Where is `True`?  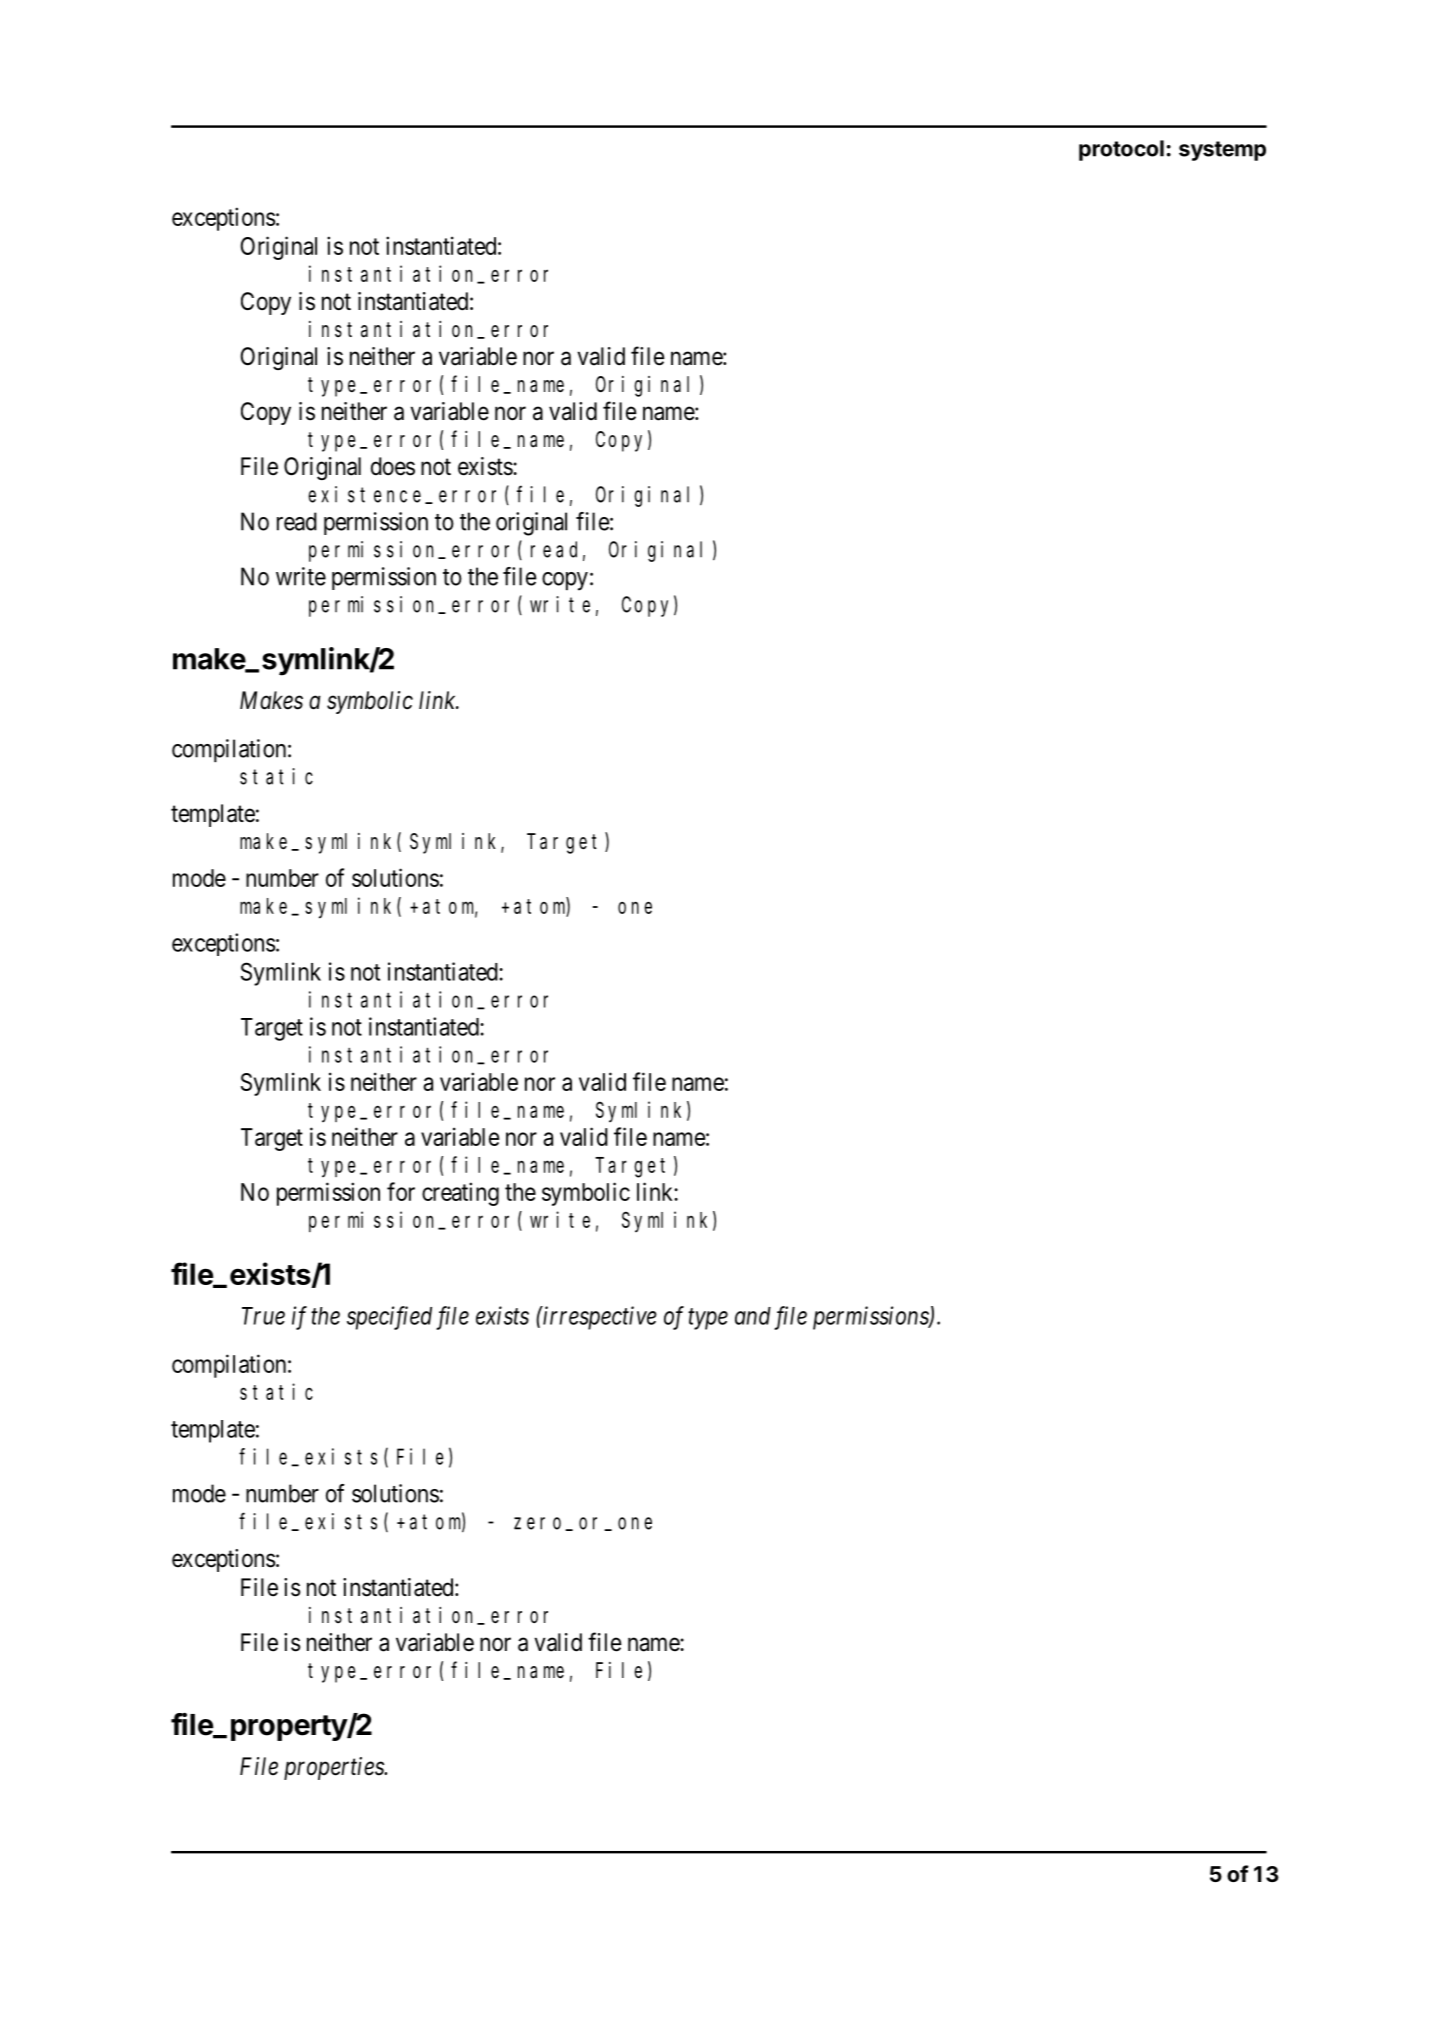
True is located at coordinates (263, 1316).
